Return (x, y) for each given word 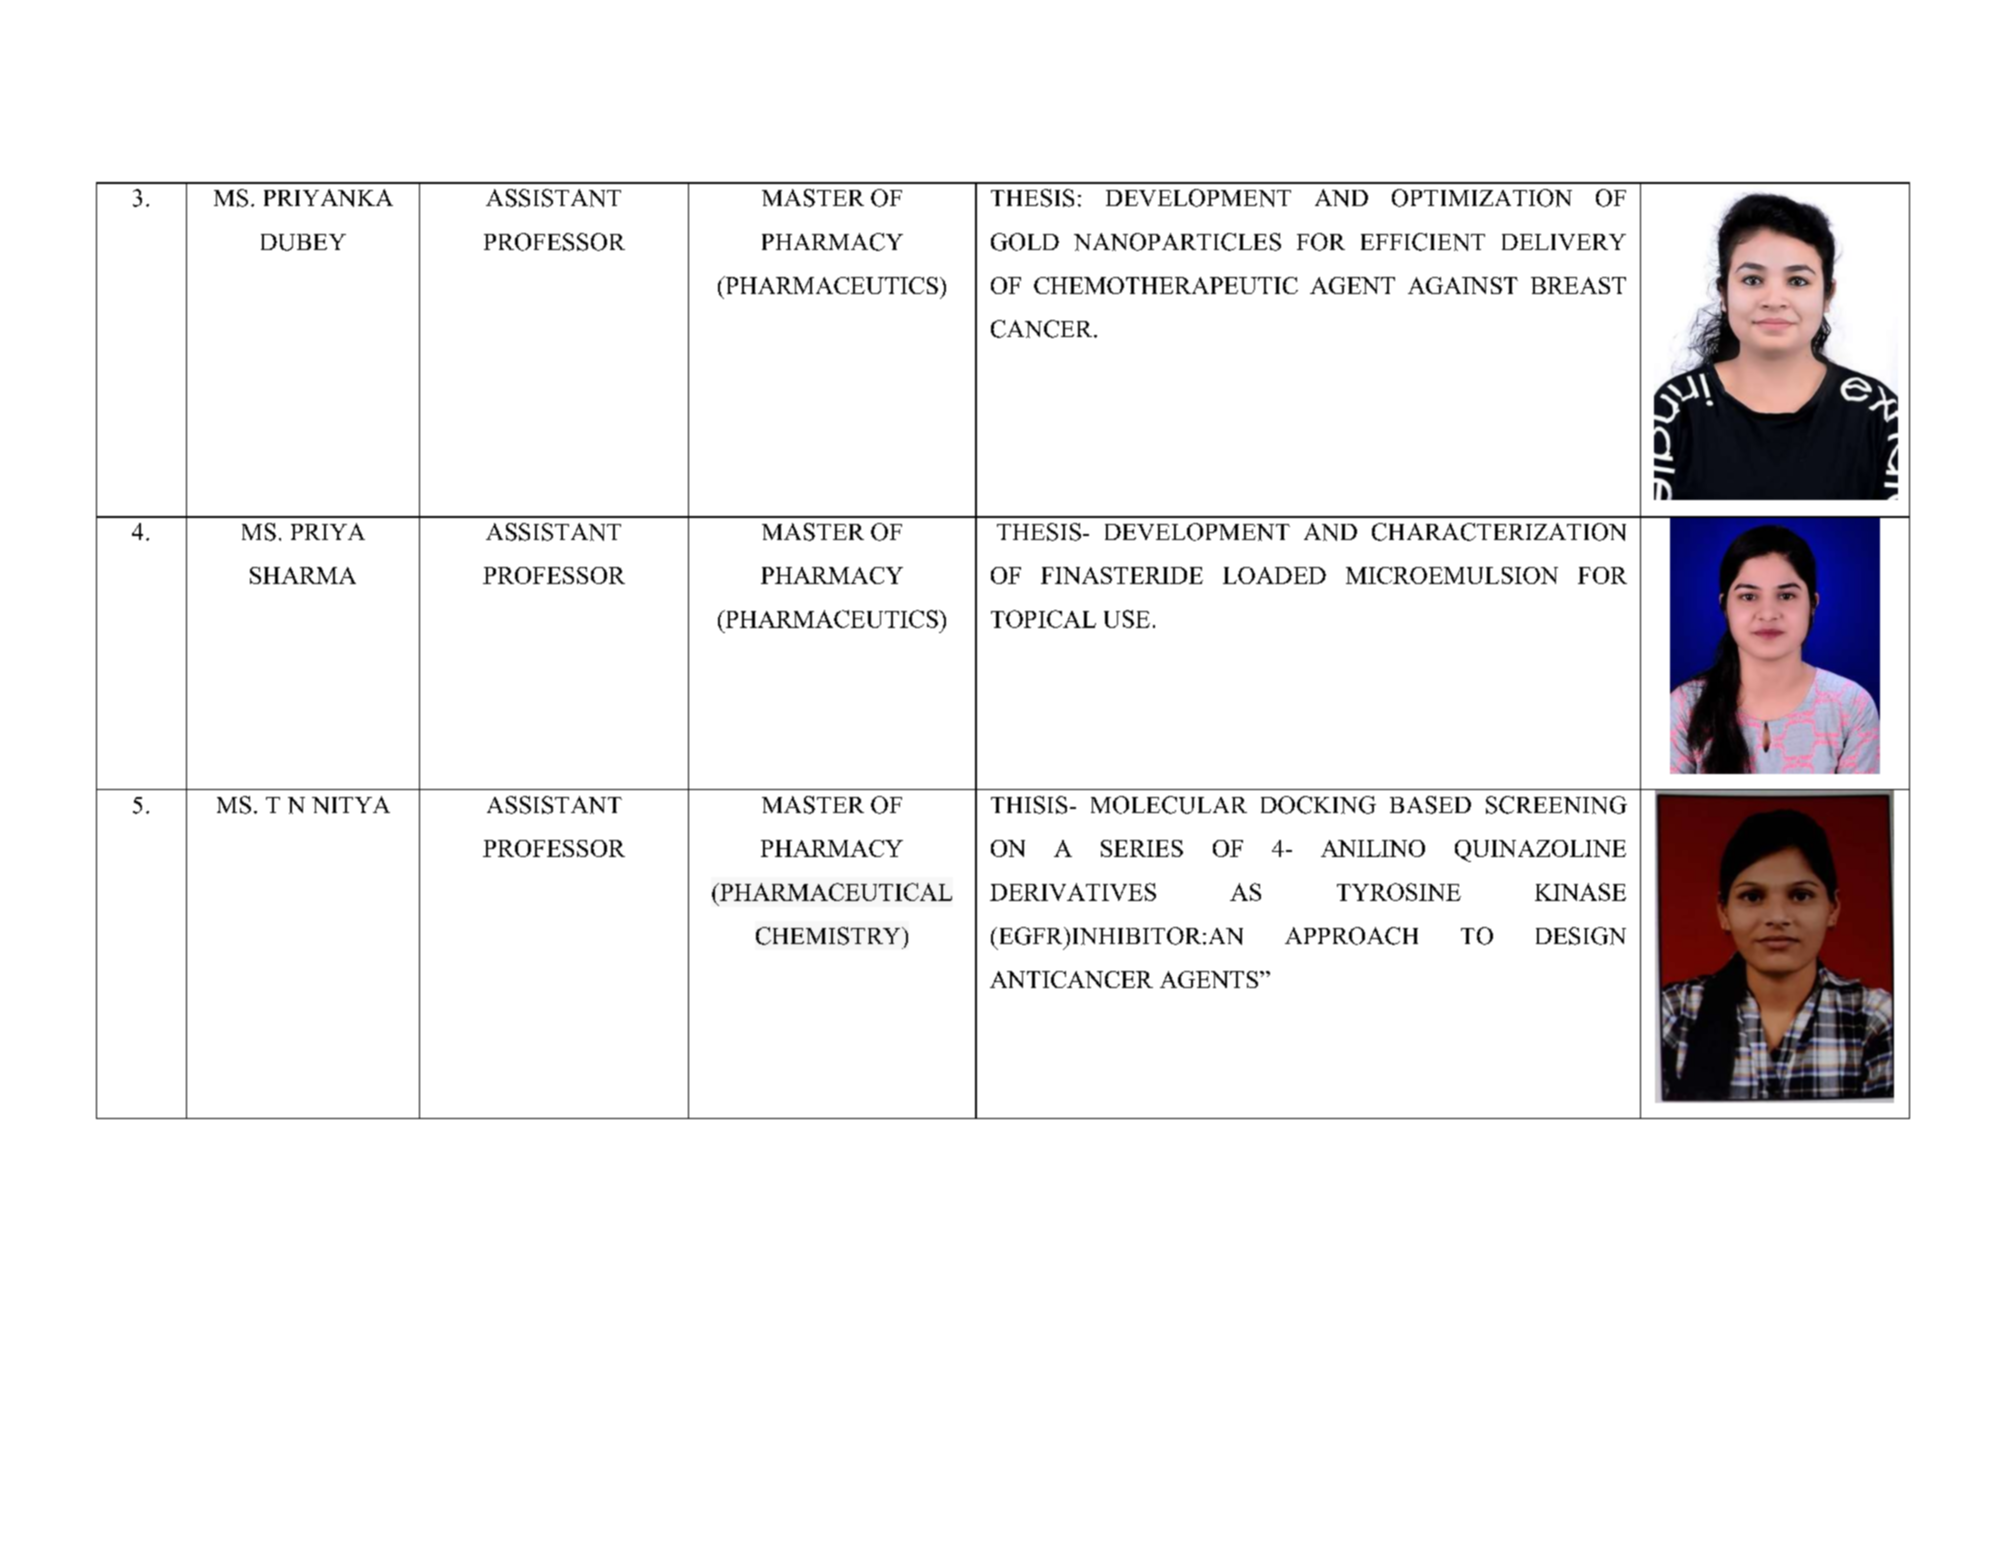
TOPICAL (1043, 619)
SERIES (1142, 848)
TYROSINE (1399, 892)
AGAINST (1463, 285)
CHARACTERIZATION (1499, 532)
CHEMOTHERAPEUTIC (1166, 285)
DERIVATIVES (1073, 892)
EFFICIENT (1423, 242)
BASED (1430, 805)
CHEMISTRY (829, 936)
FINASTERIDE (1122, 575)
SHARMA (303, 575)
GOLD (1025, 242)
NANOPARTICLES (1177, 242)
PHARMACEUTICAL (835, 892)
